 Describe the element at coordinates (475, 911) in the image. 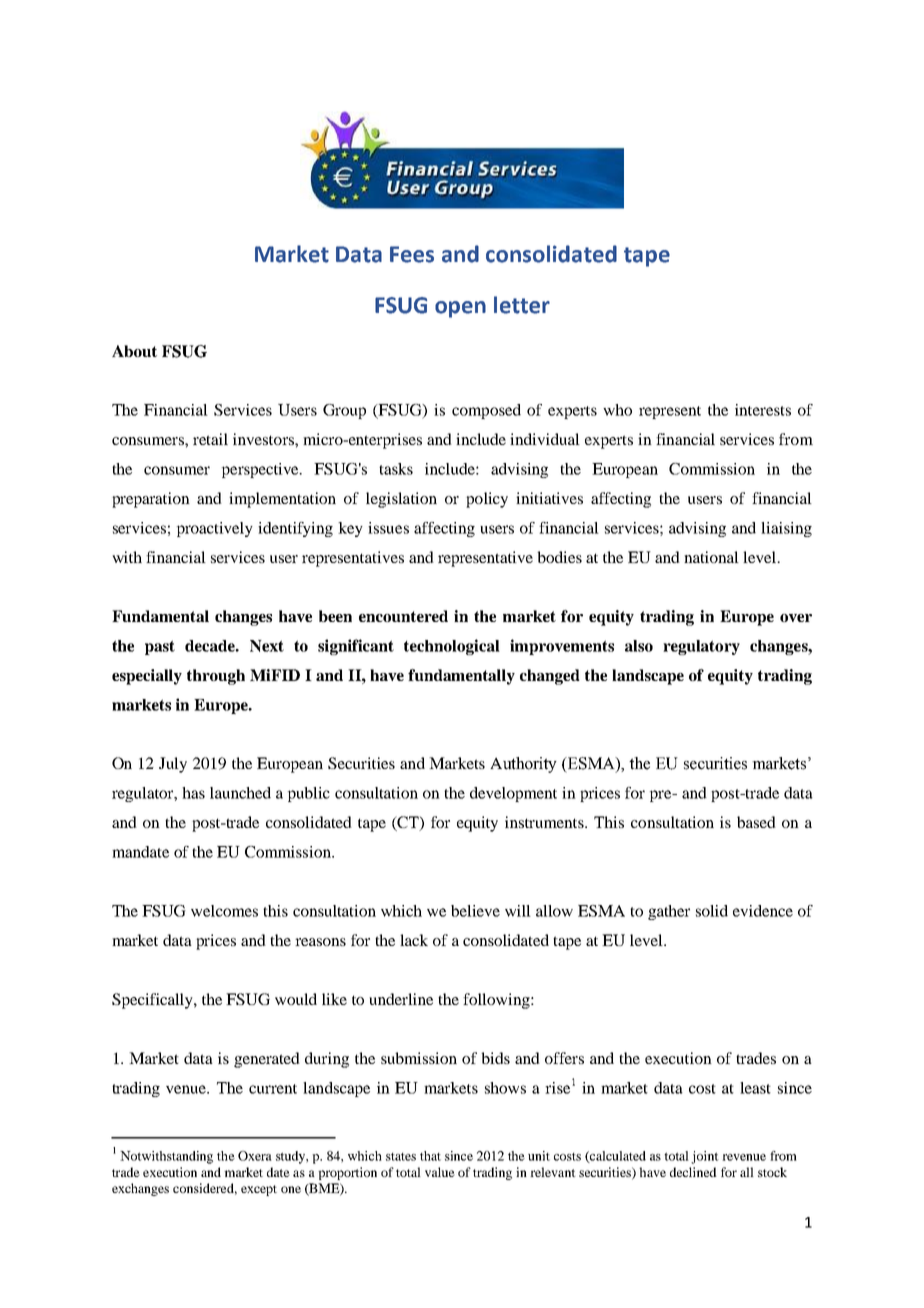

I see `believe` at that location.
